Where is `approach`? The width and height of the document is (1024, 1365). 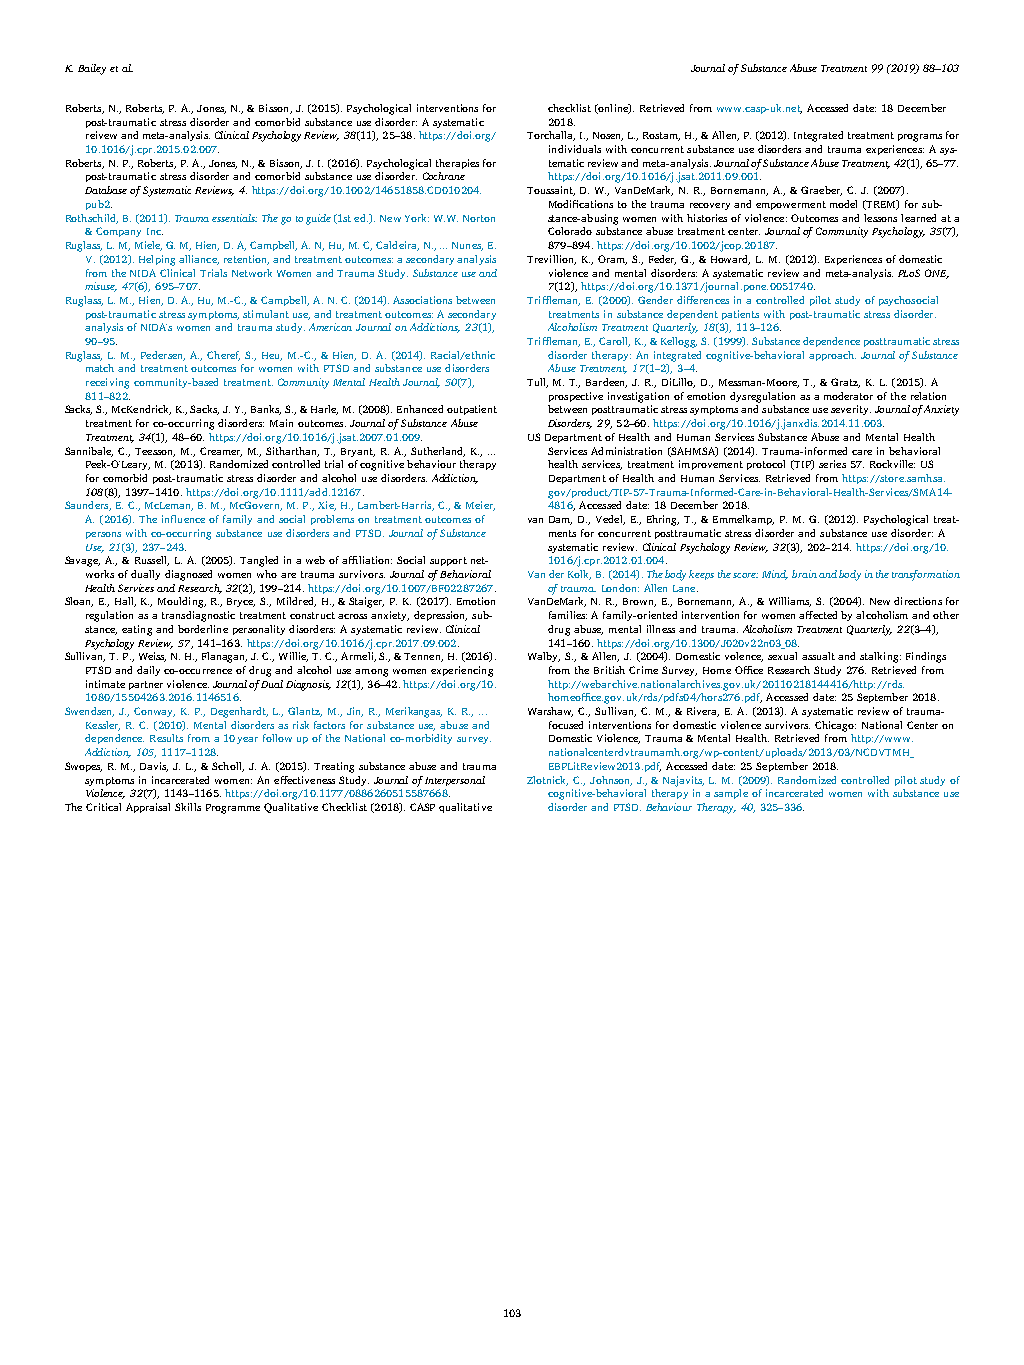 approach is located at coordinates (832, 356).
